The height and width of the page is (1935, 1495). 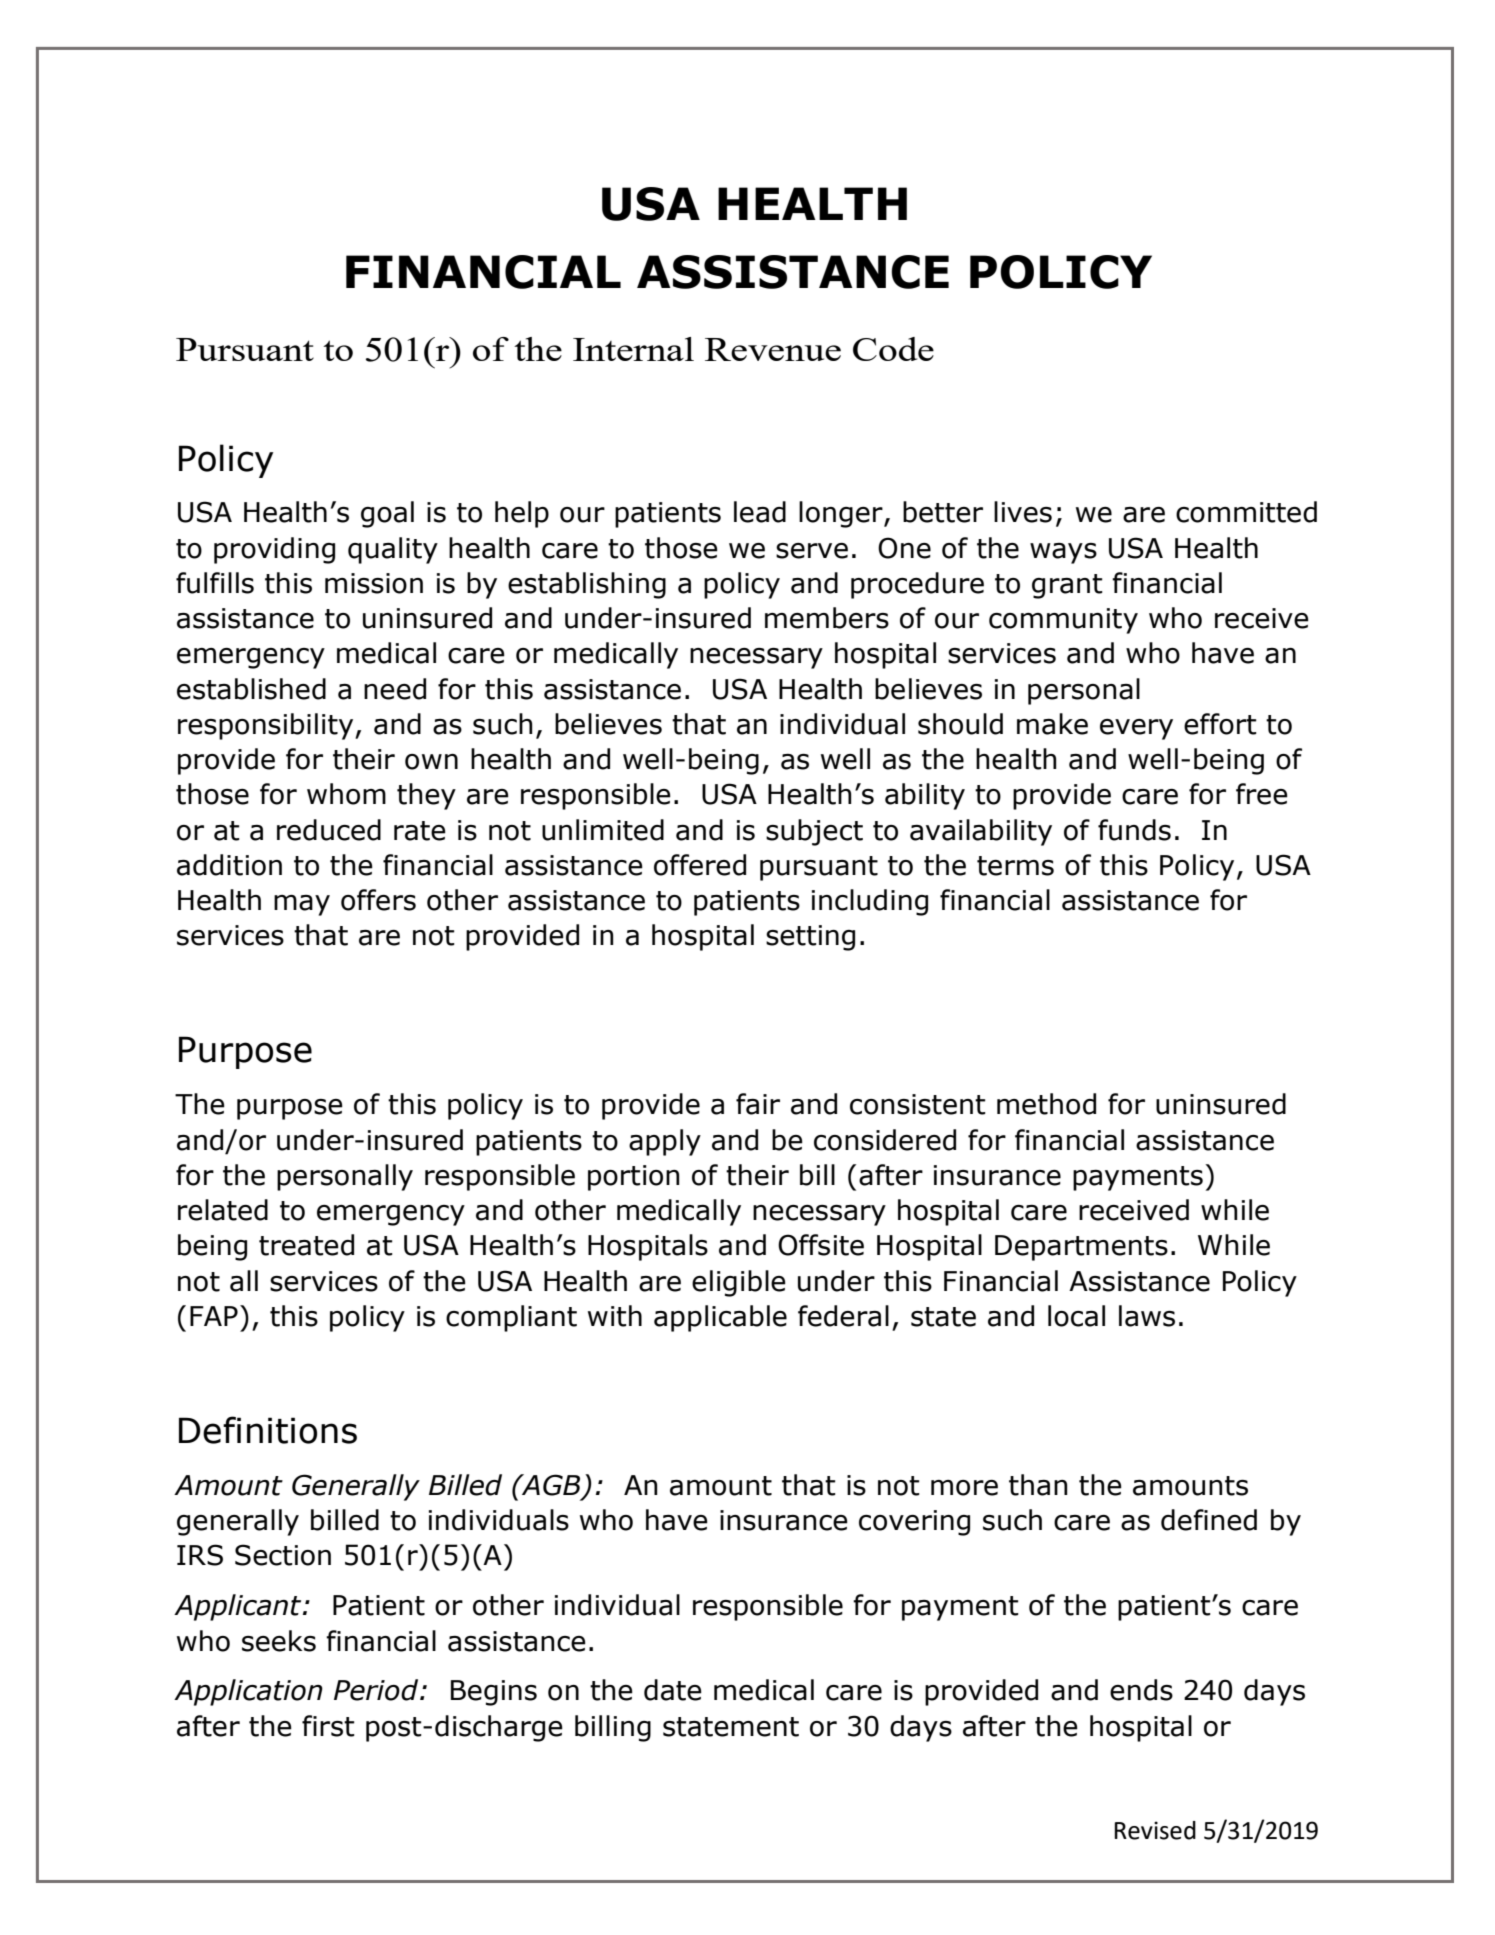 What do you see at coordinates (329, 830) in the page?
I see `reduced` at bounding box center [329, 830].
